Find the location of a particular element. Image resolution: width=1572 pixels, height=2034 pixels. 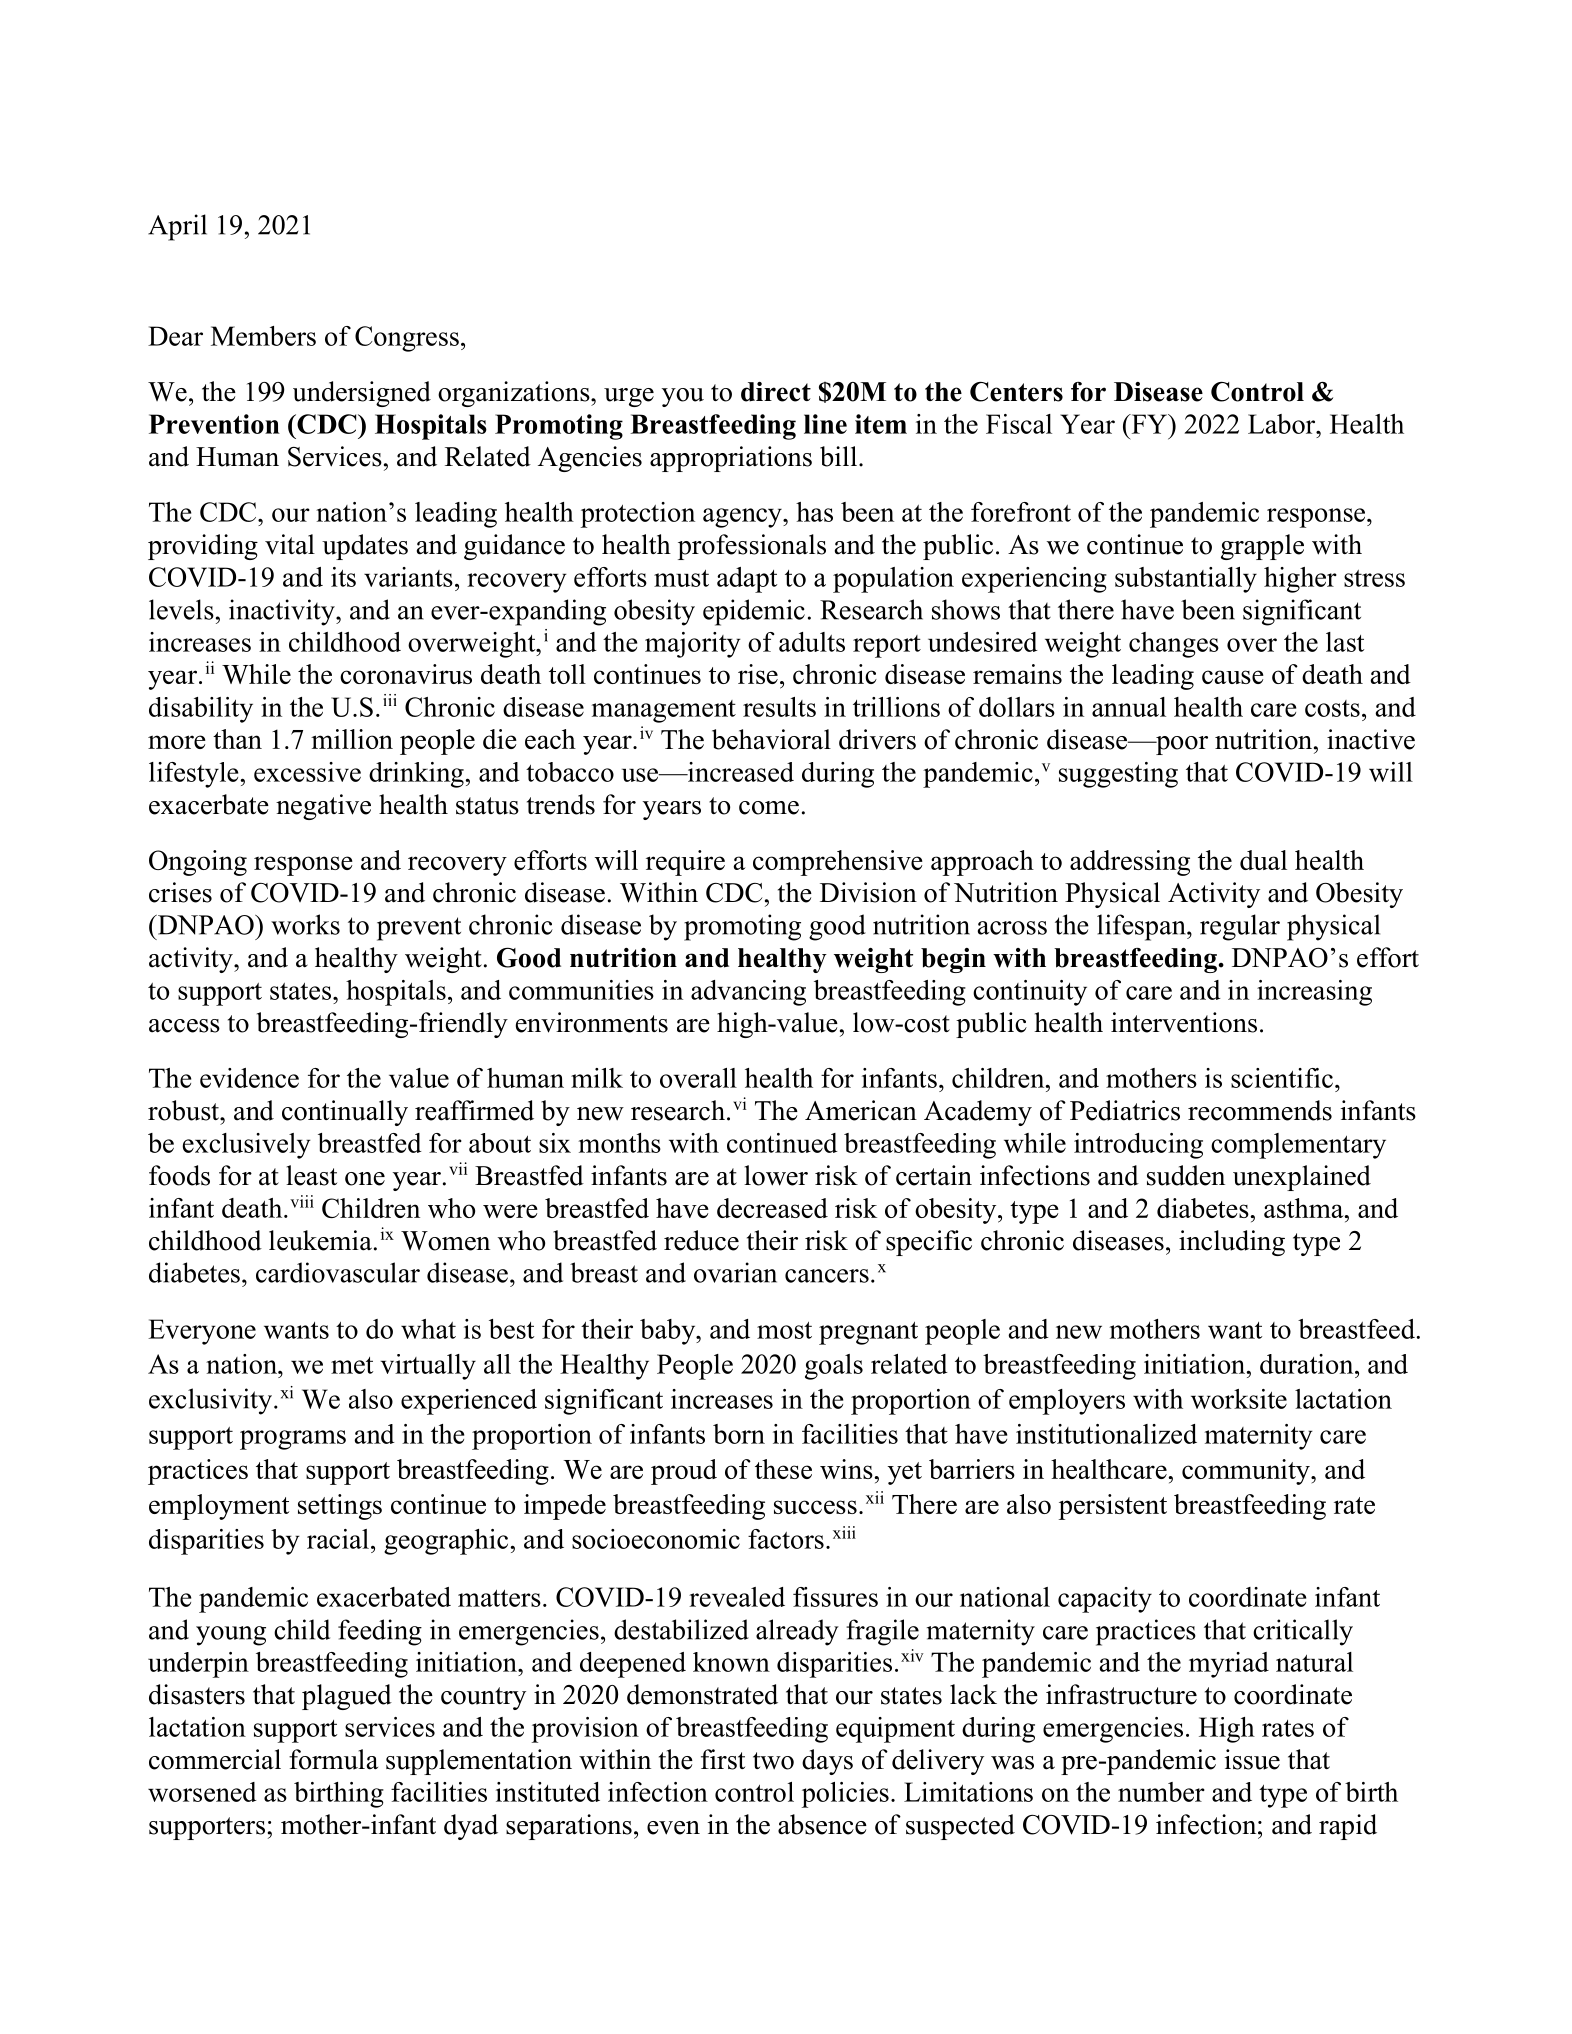

its is located at coordinates (343, 577).
